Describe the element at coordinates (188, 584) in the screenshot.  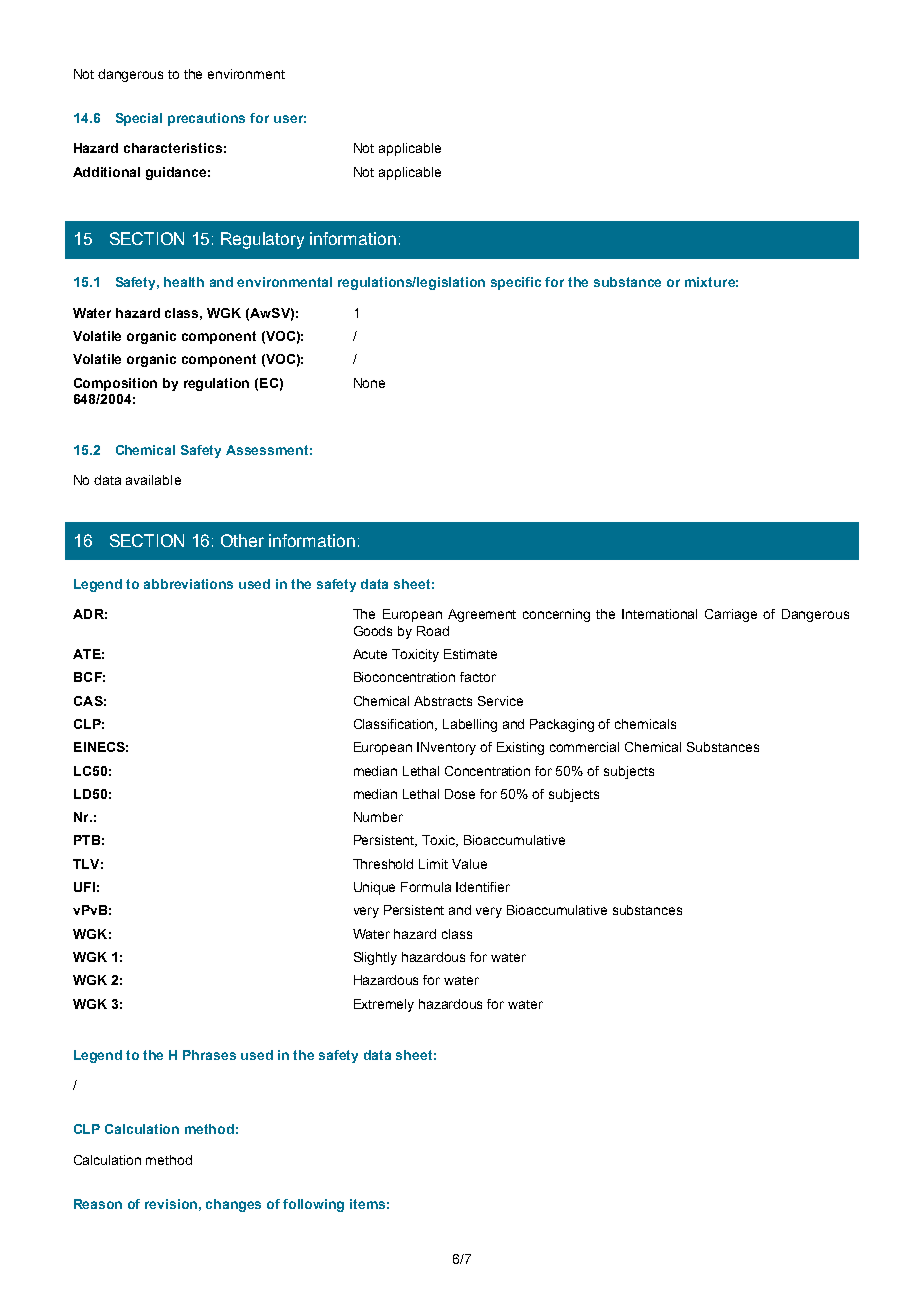
I see `abbreviations` at that location.
